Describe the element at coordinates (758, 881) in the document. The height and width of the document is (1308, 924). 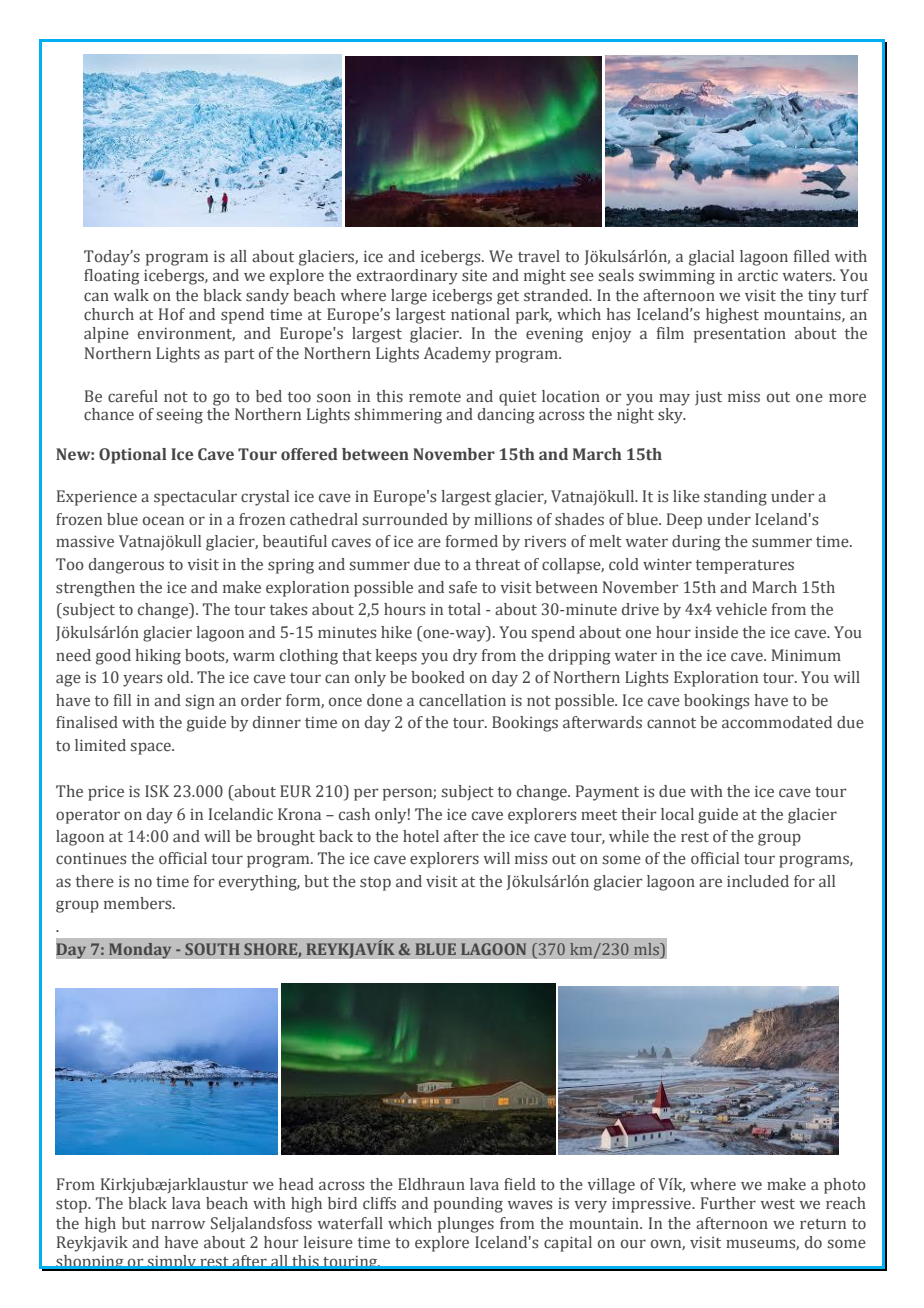
I see `included` at that location.
